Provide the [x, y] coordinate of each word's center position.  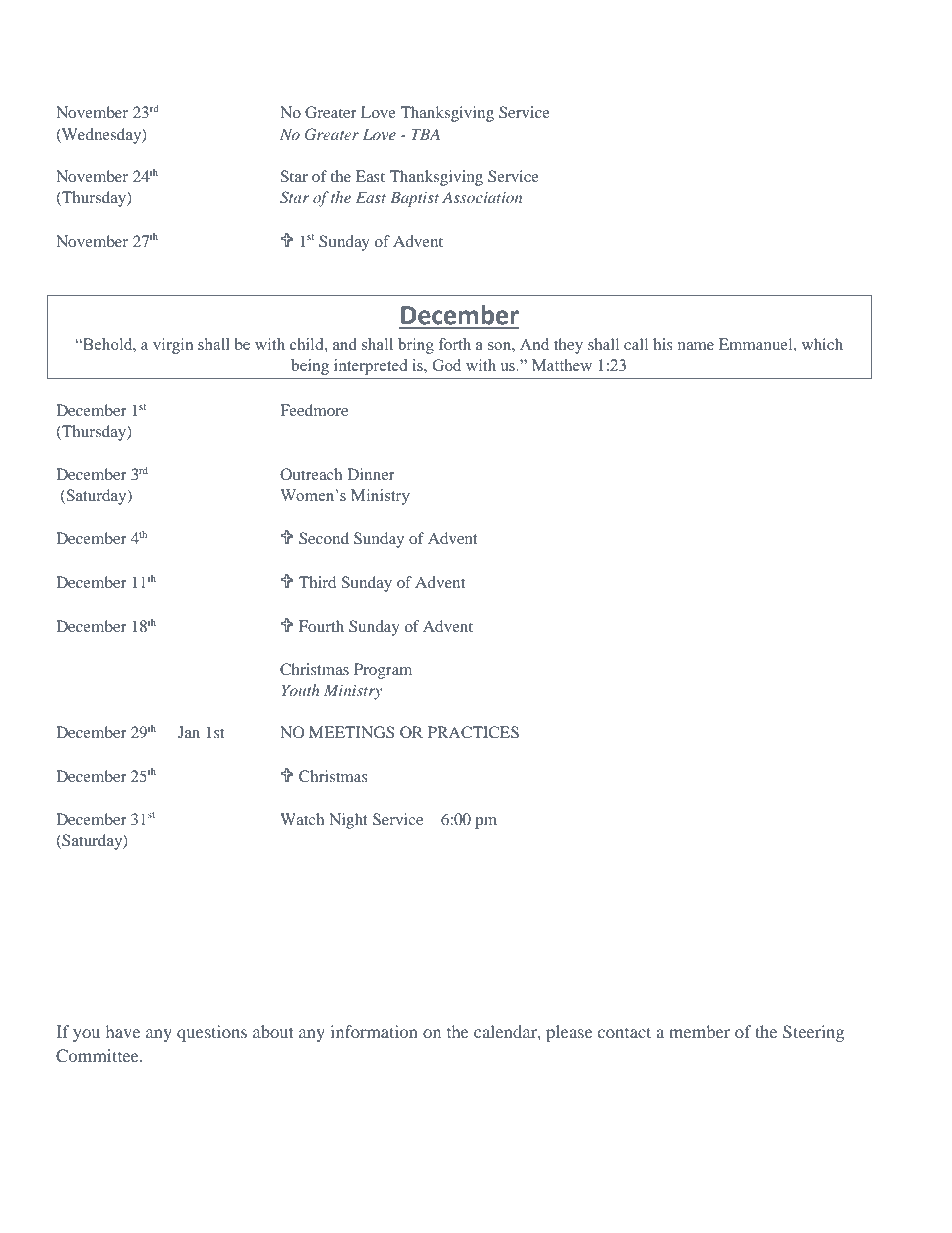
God [446, 365]
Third [317, 582]
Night [348, 821]
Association [482, 197]
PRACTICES [473, 732]
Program [383, 671]
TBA [425, 134]
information [374, 1031]
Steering [813, 1033]
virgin [173, 346]
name [696, 346]
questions [212, 1033]
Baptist [414, 199]
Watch [302, 819]
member [699, 1031]
